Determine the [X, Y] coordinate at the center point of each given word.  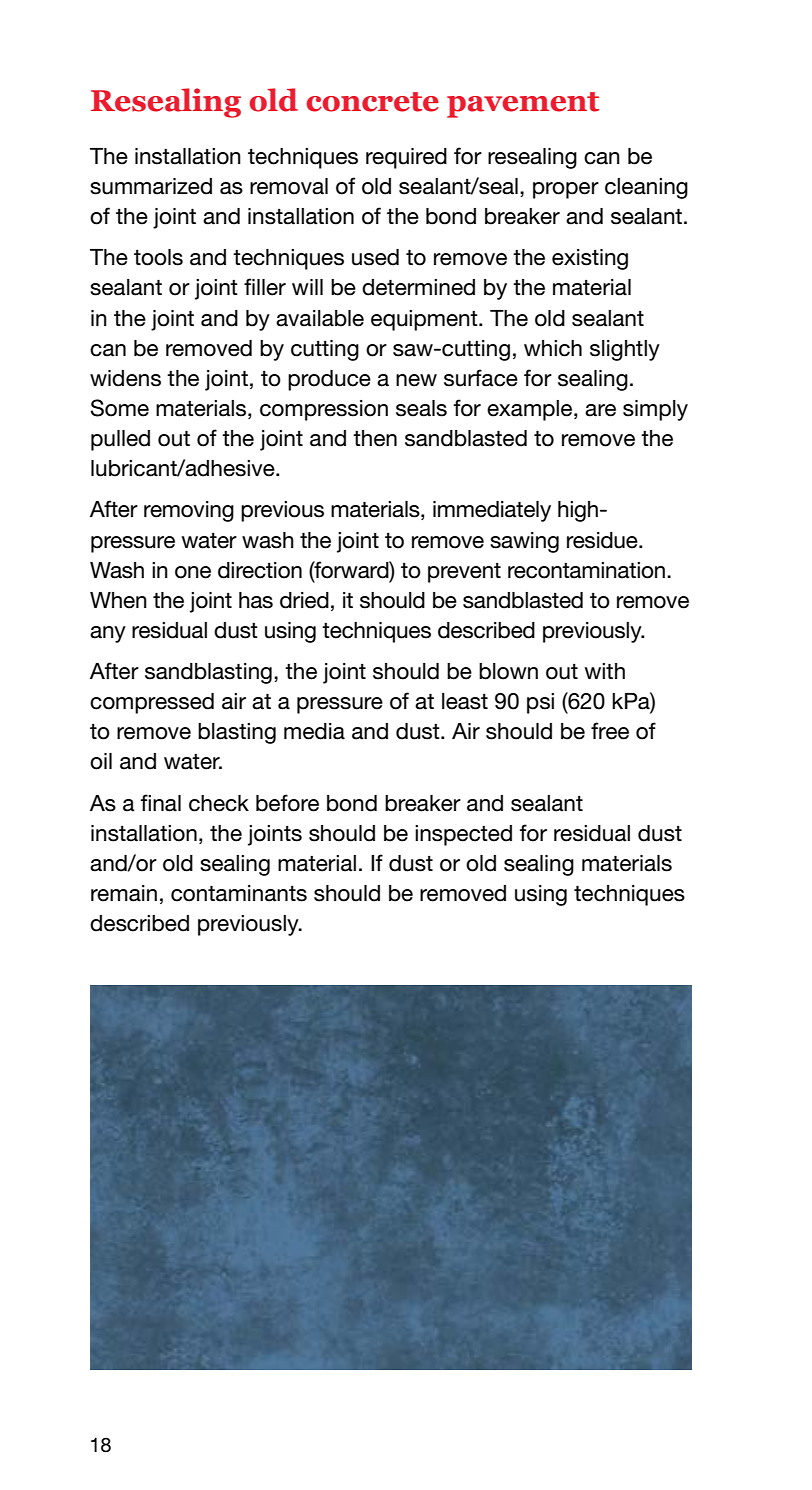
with [605, 671]
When [118, 600]
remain [124, 893]
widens [125, 378]
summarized [151, 186]
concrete [372, 102]
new [416, 380]
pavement [523, 105]
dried [304, 600]
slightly [625, 350]
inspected [463, 835]
